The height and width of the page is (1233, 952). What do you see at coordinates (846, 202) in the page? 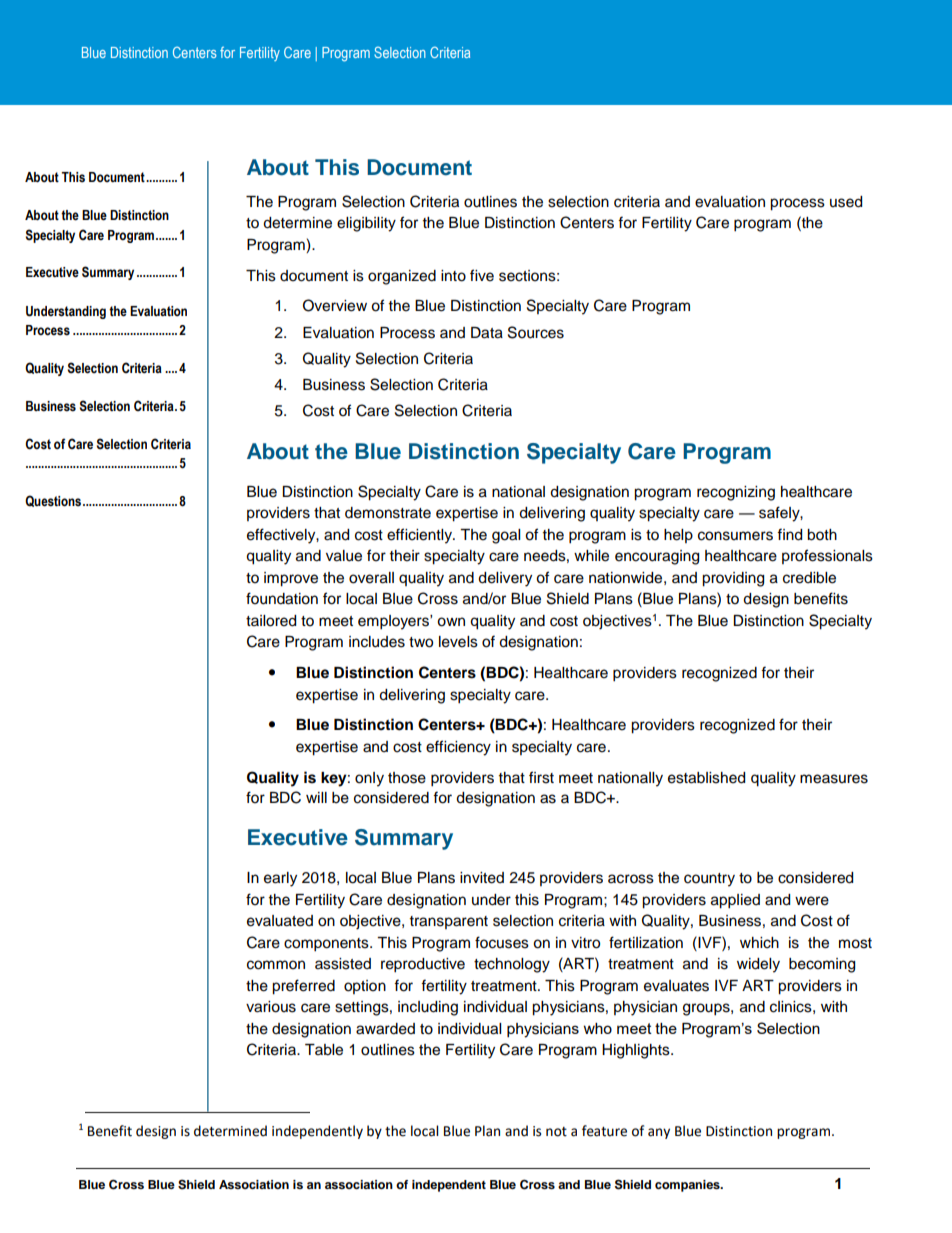
I see `used` at bounding box center [846, 202].
